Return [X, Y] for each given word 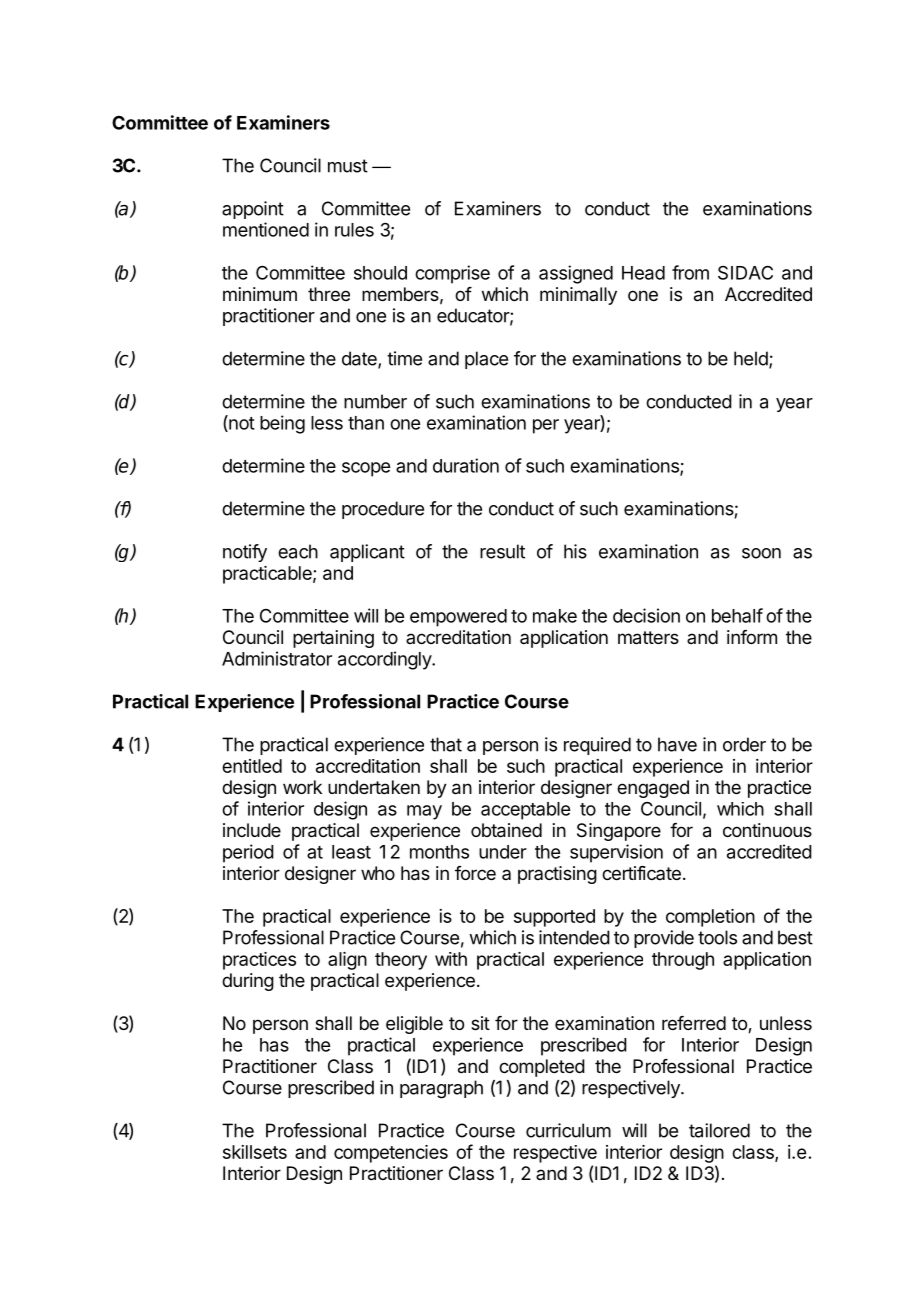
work [302, 787]
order [744, 744]
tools [717, 937]
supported [554, 918]
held [752, 359]
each [298, 551]
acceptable [525, 811]
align [347, 961]
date [360, 359]
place [486, 360]
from [690, 272]
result [502, 551]
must [348, 166]
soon [761, 553]
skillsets [255, 1152]
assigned [576, 274]
